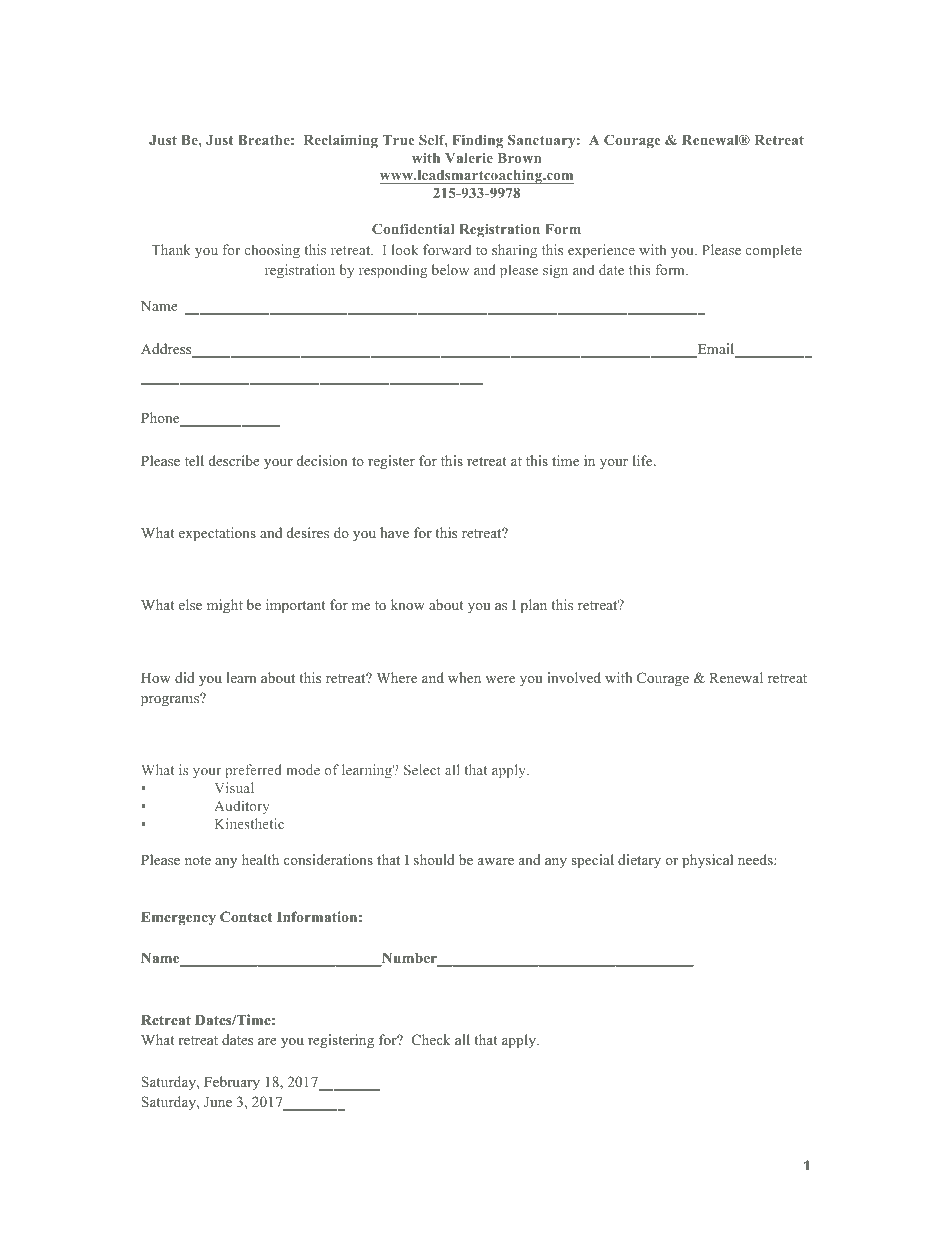 The image size is (952, 1233). I want to click on involved, so click(574, 677).
